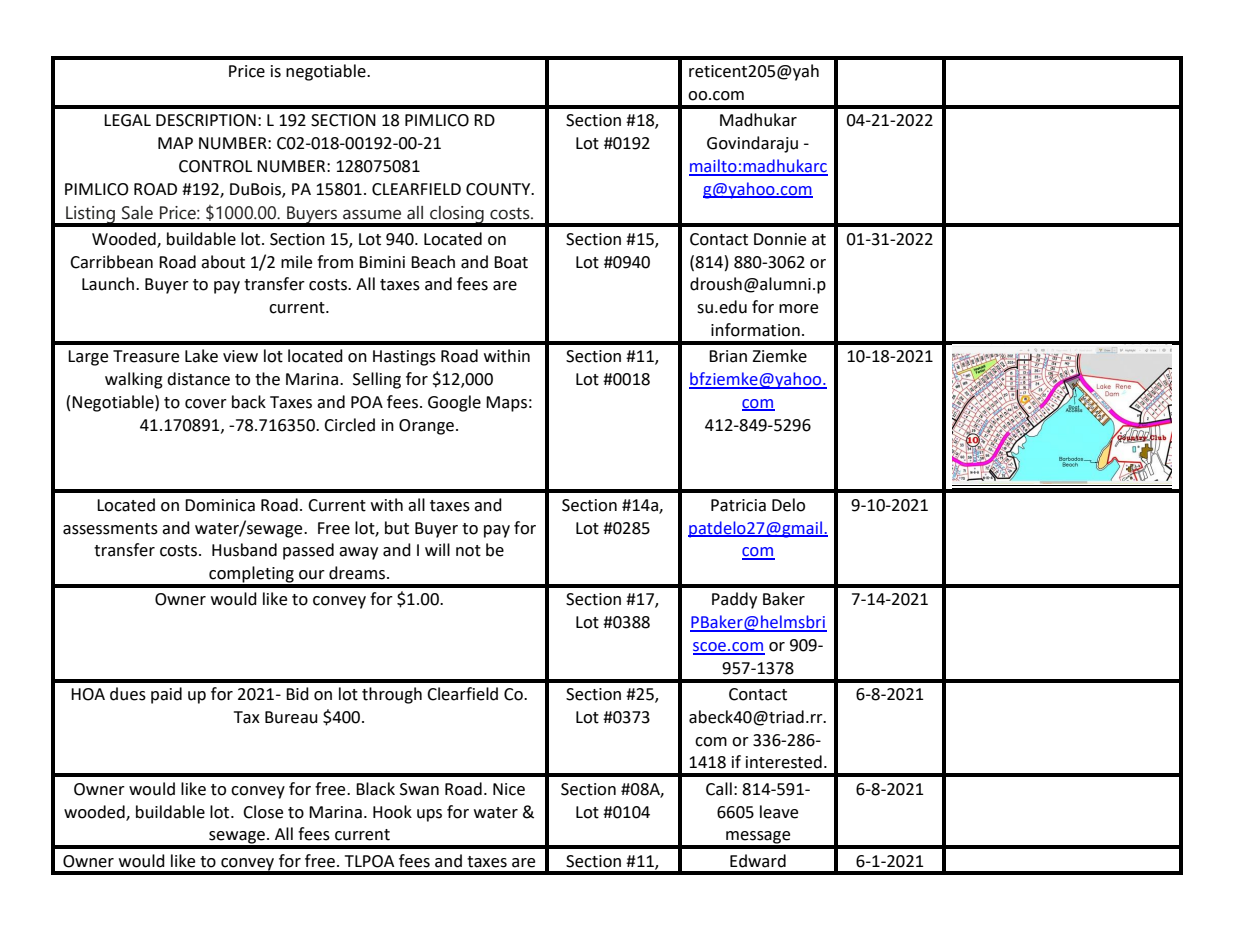 The image size is (1233, 952). I want to click on Donnie, so click(780, 239).
